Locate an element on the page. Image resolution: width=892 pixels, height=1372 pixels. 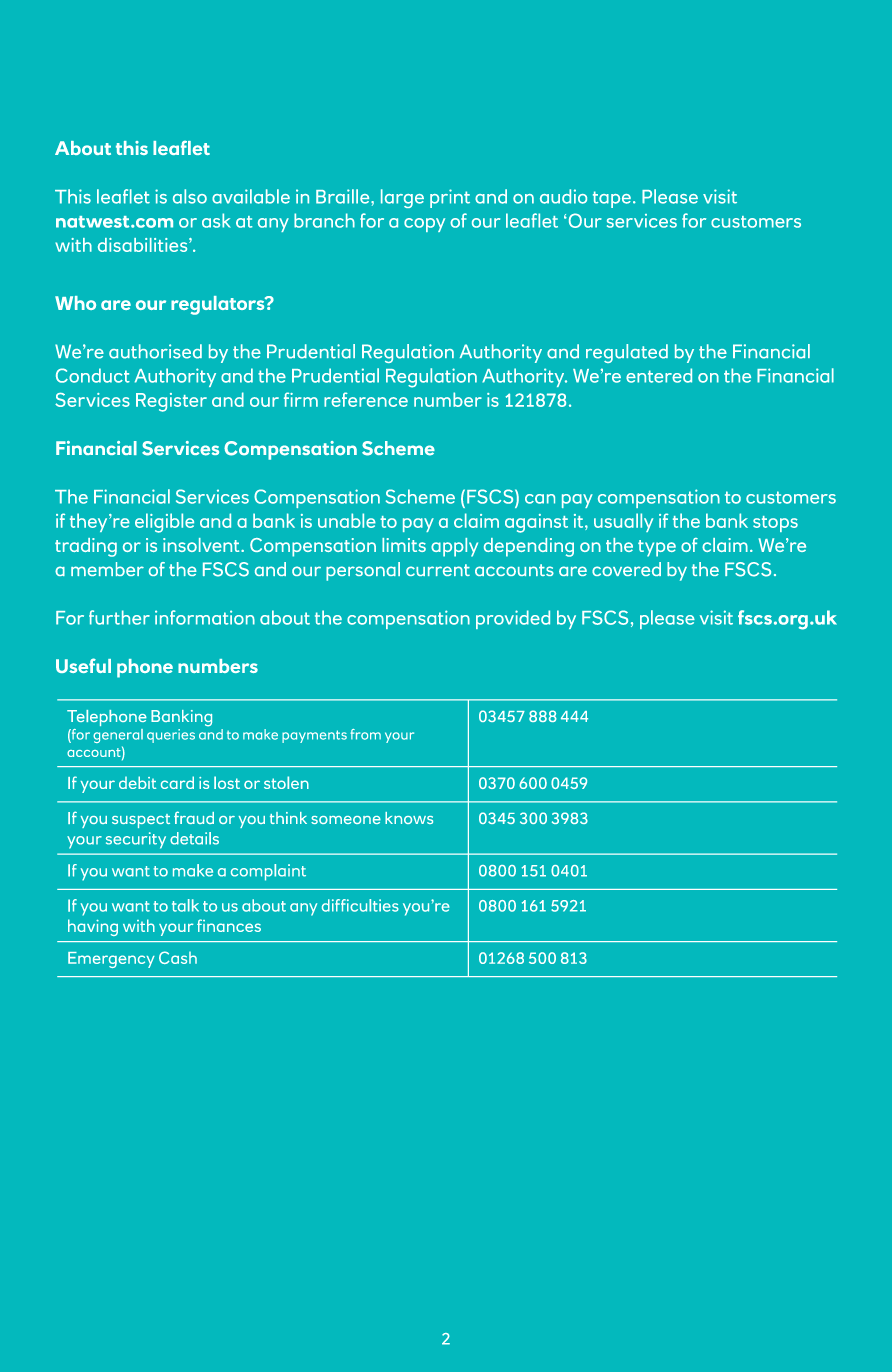
member is located at coordinates (107, 569).
